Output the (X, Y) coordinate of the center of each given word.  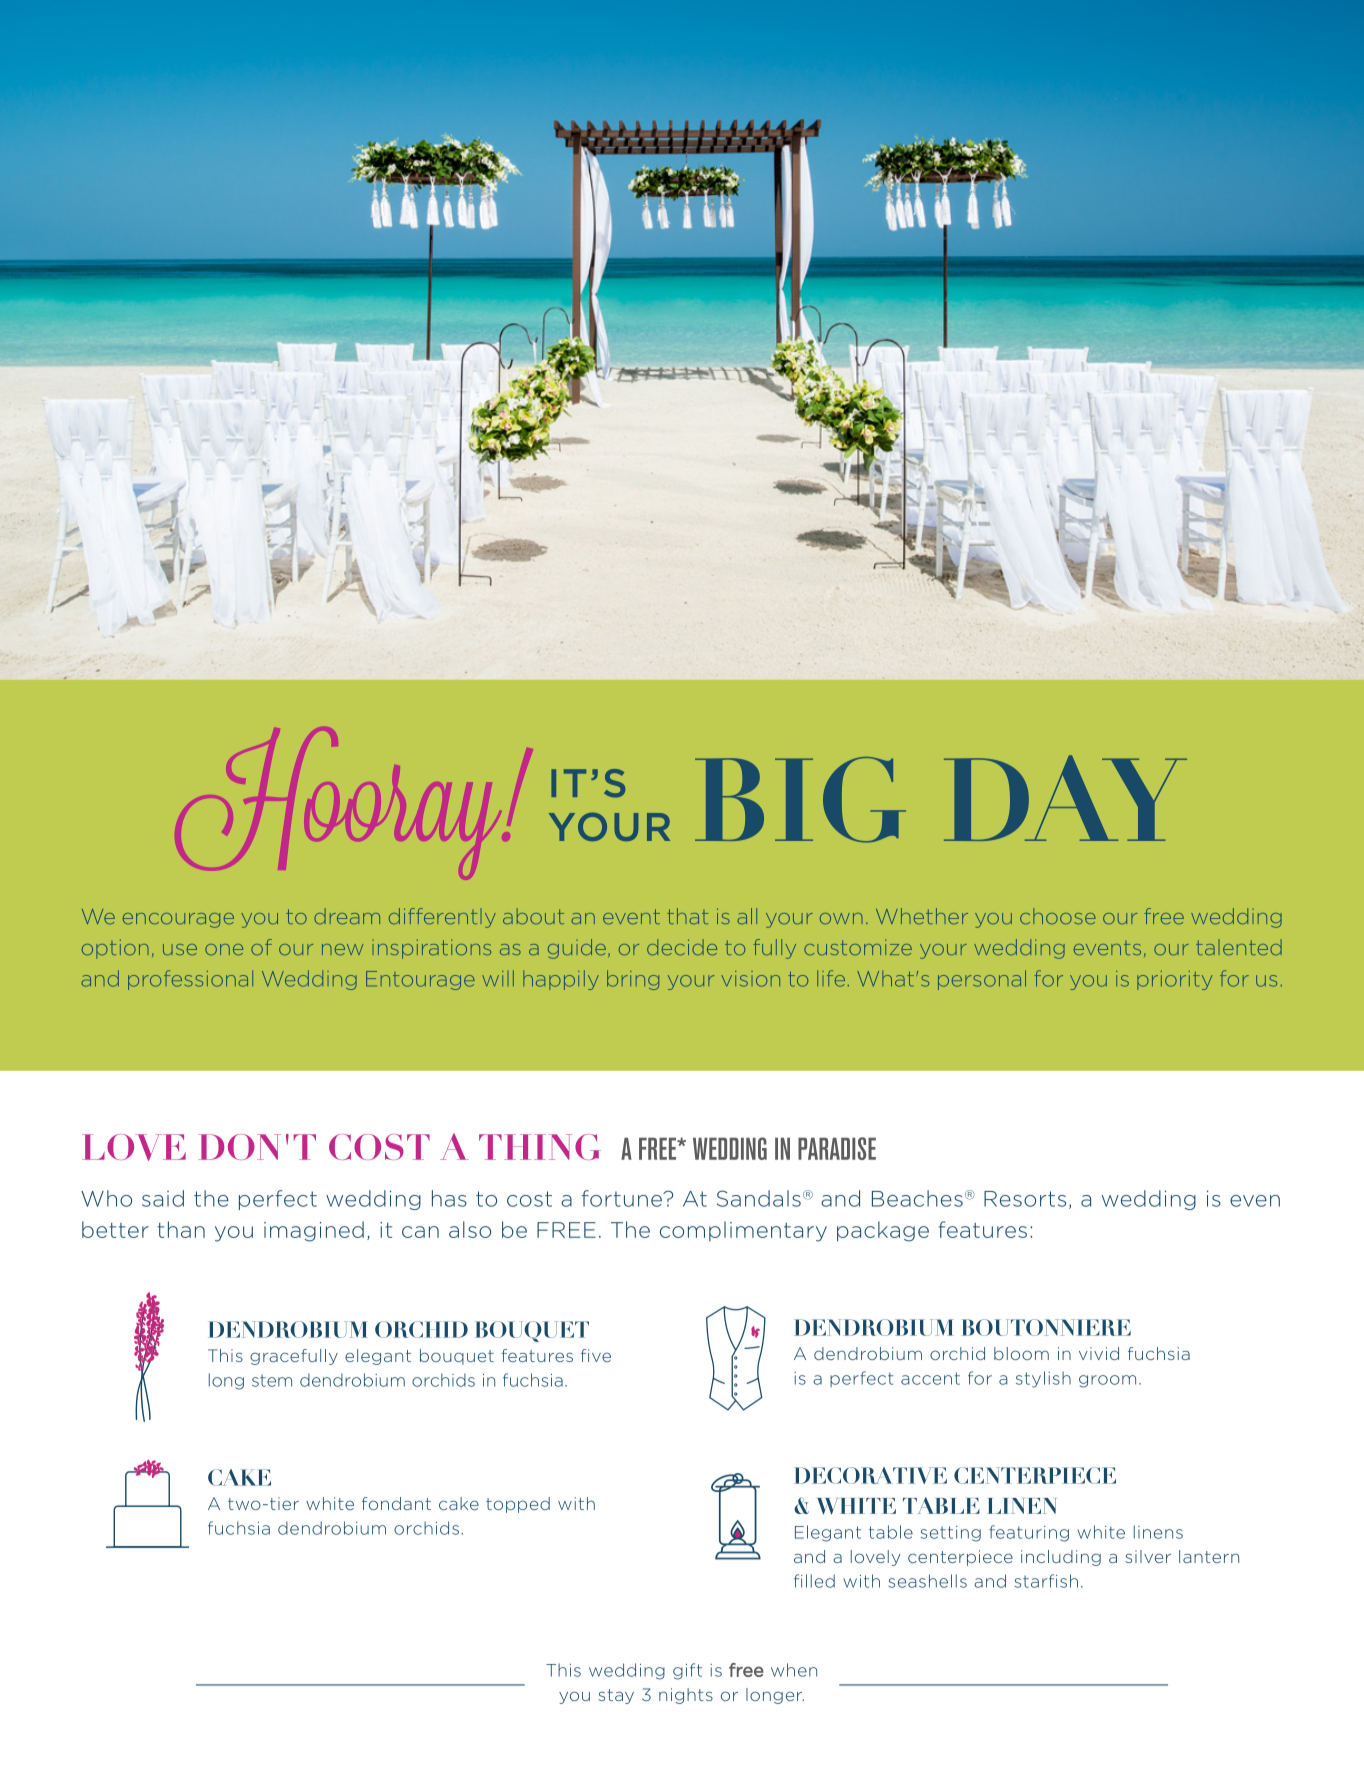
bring (633, 980)
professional (190, 980)
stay (616, 1696)
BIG (800, 800)
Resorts (1025, 1199)
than (181, 1229)
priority (1174, 980)
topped (518, 1505)
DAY (1065, 798)
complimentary (743, 1231)
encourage (178, 920)
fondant (396, 1503)
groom (1107, 1381)
